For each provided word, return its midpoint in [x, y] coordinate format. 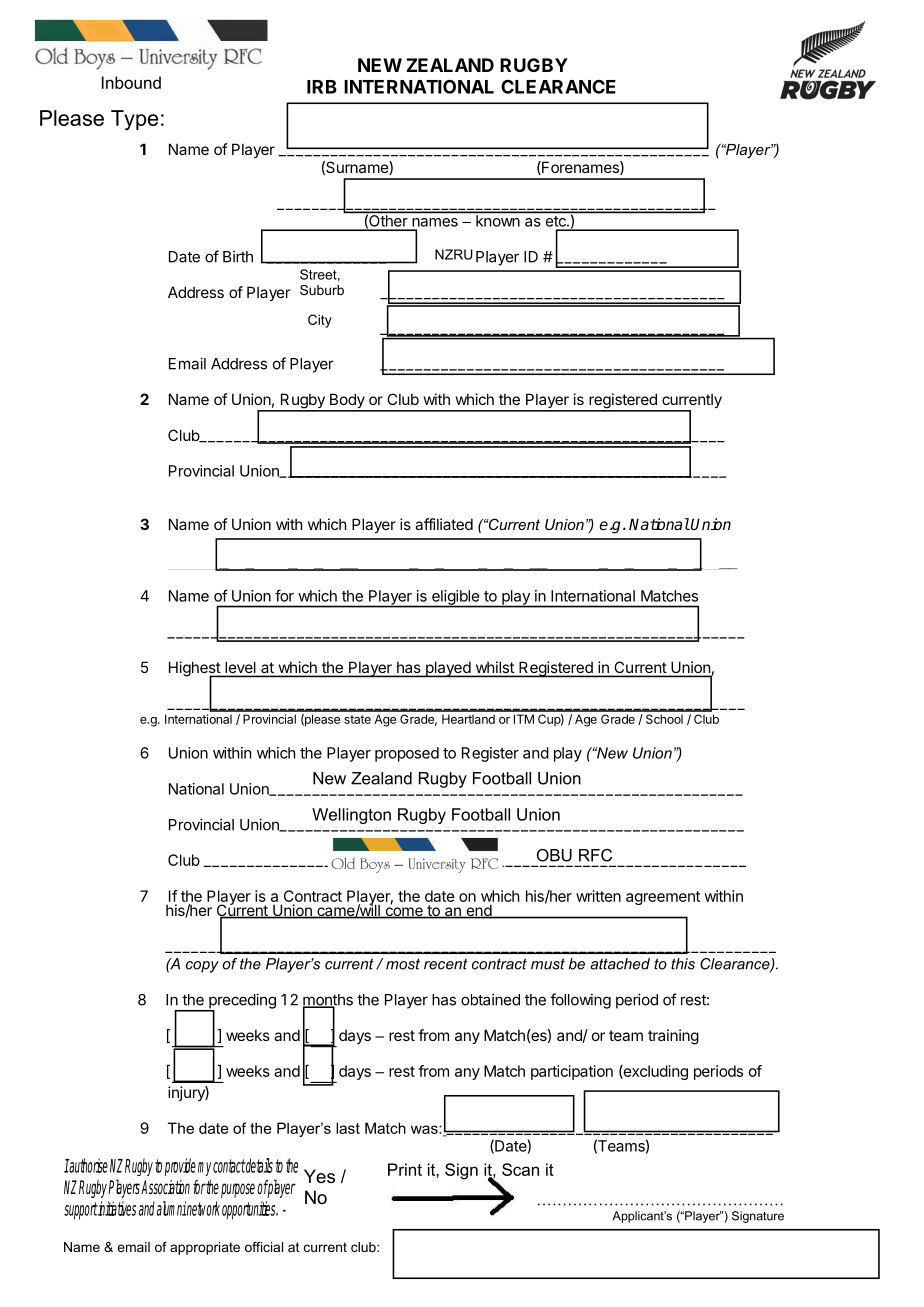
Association [165, 1187]
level [240, 669]
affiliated [444, 524]
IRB [322, 87]
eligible [456, 598]
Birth [238, 256]
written [598, 896]
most [403, 964]
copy [202, 967]
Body [347, 402]
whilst [494, 668]
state [357, 719]
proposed [407, 754]
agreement [663, 898]
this [683, 964]
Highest [195, 670]
